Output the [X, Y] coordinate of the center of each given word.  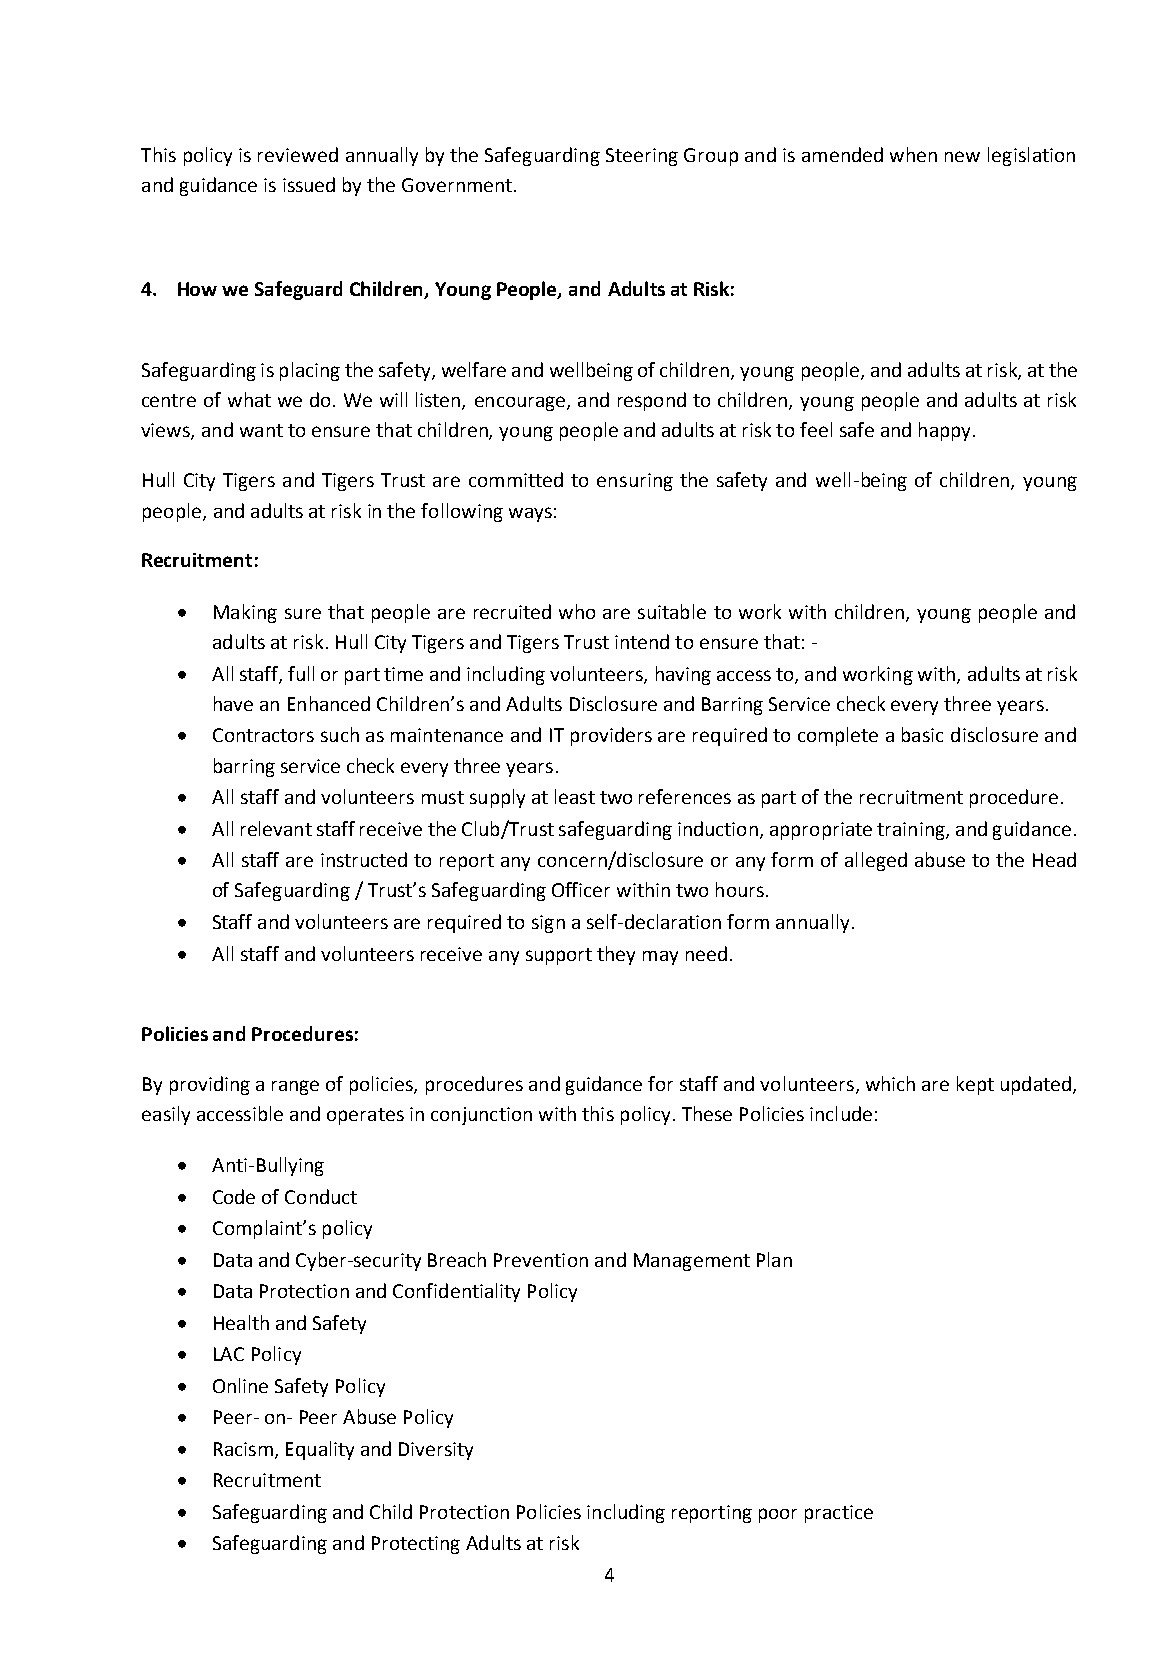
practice [839, 1514]
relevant [276, 828]
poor [778, 1515]
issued [309, 184]
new [962, 156]
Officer [581, 889]
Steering [642, 157]
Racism [243, 1449]
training [912, 831]
